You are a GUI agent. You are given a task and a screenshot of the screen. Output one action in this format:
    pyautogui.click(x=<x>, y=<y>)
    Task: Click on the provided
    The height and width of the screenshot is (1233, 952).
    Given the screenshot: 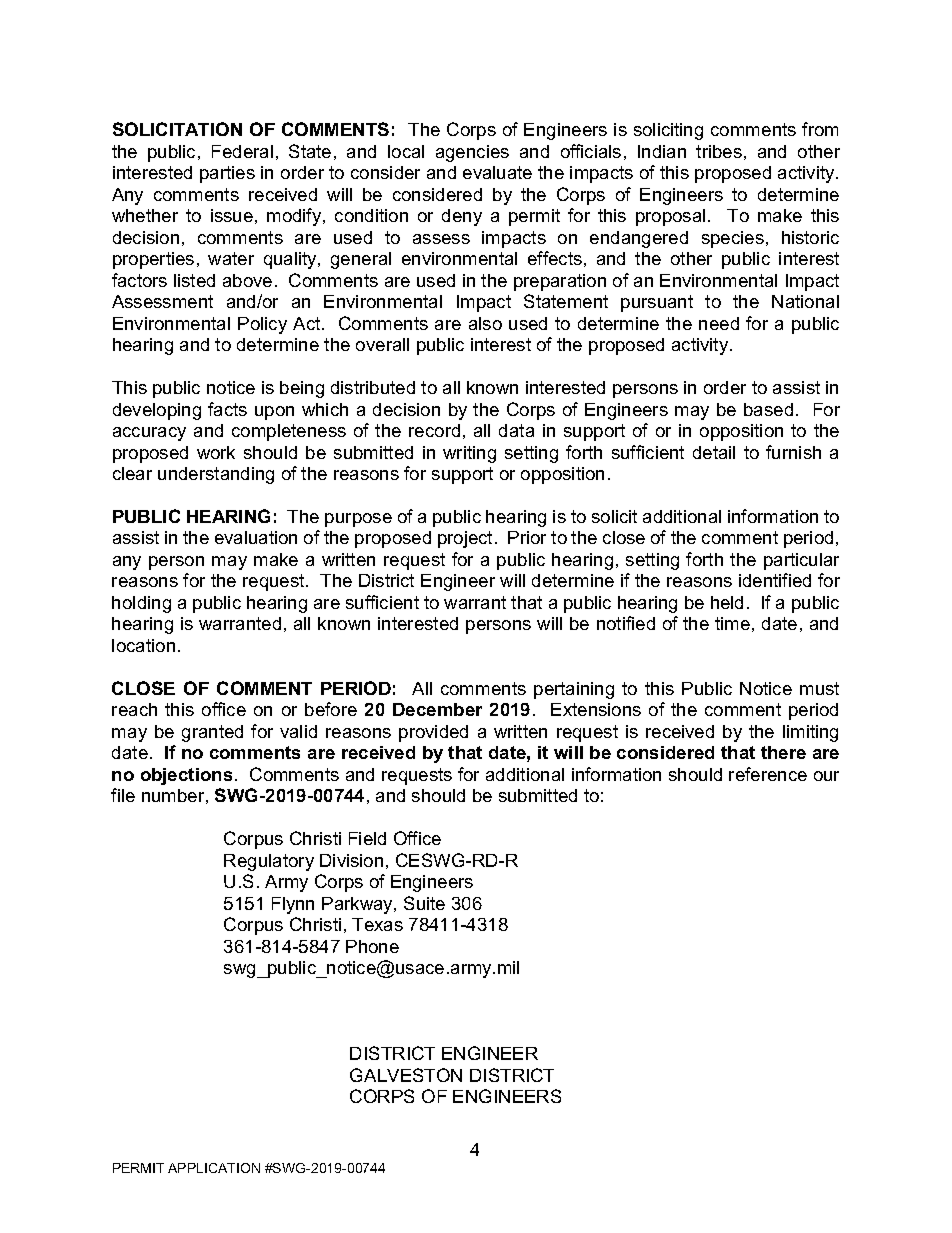 What is the action you would take?
    pyautogui.click(x=433, y=733)
